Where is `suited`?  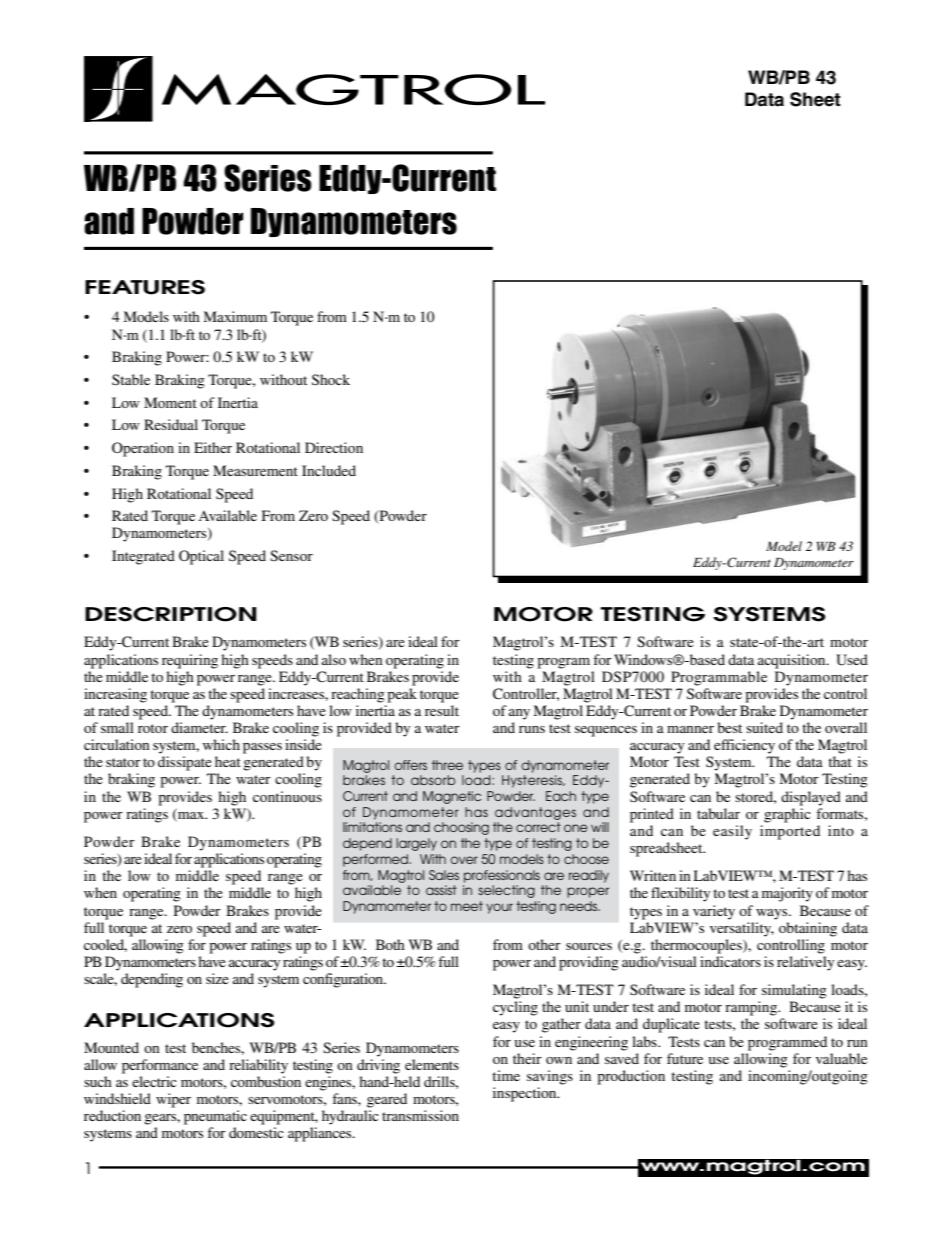 suited is located at coordinates (764, 727).
